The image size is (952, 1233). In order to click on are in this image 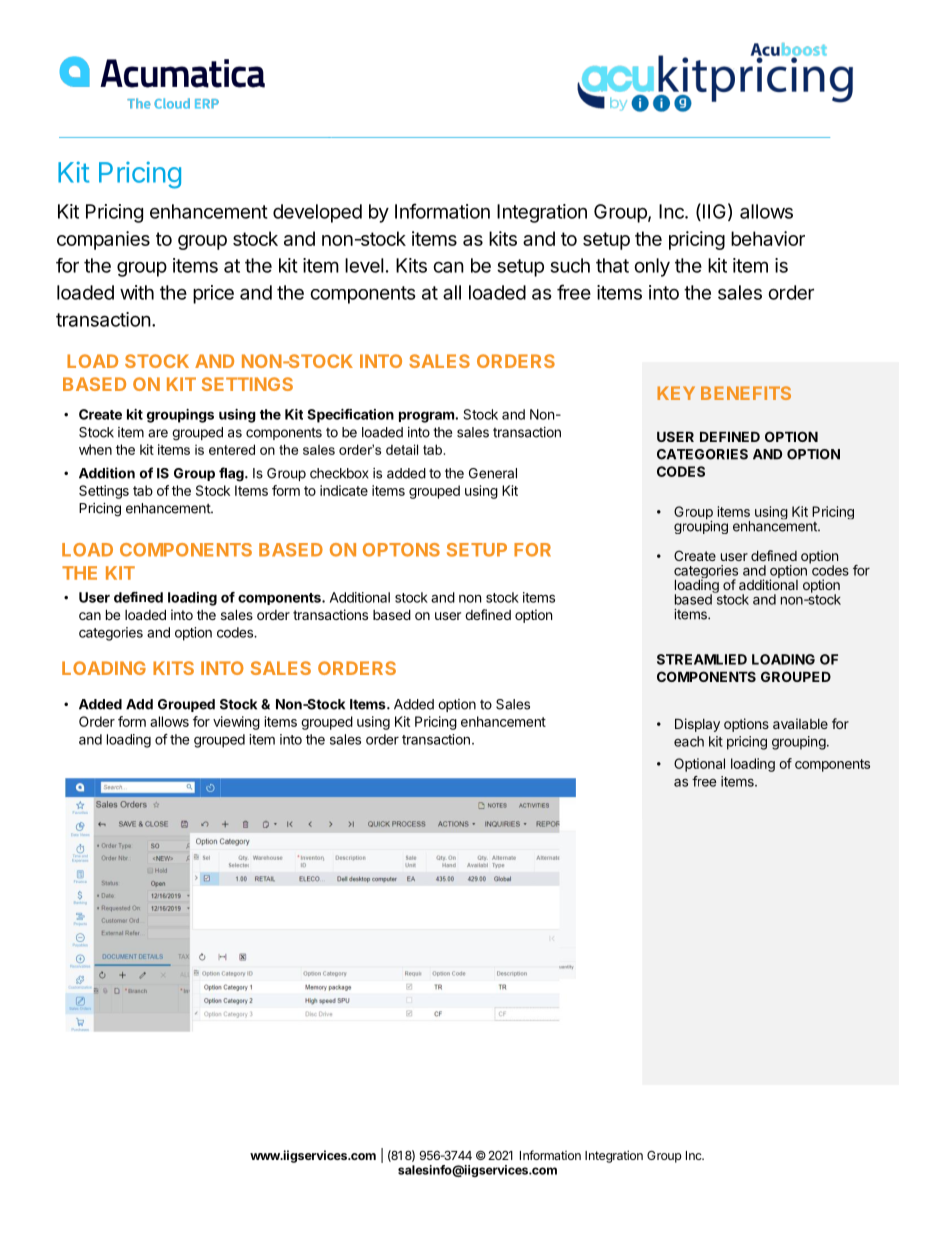, I will do `click(158, 433)`.
